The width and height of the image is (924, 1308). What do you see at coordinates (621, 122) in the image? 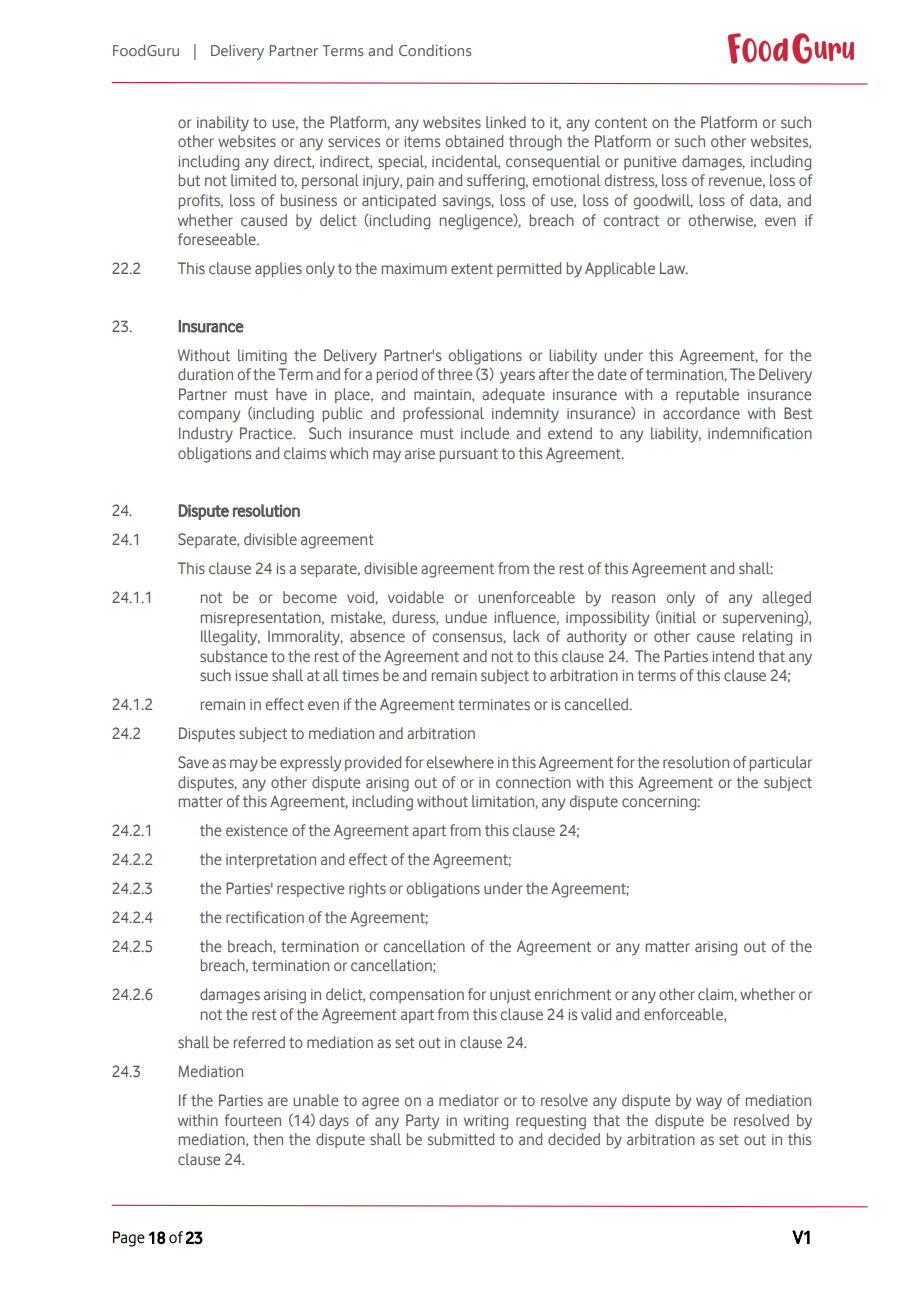
I see `content` at bounding box center [621, 122].
